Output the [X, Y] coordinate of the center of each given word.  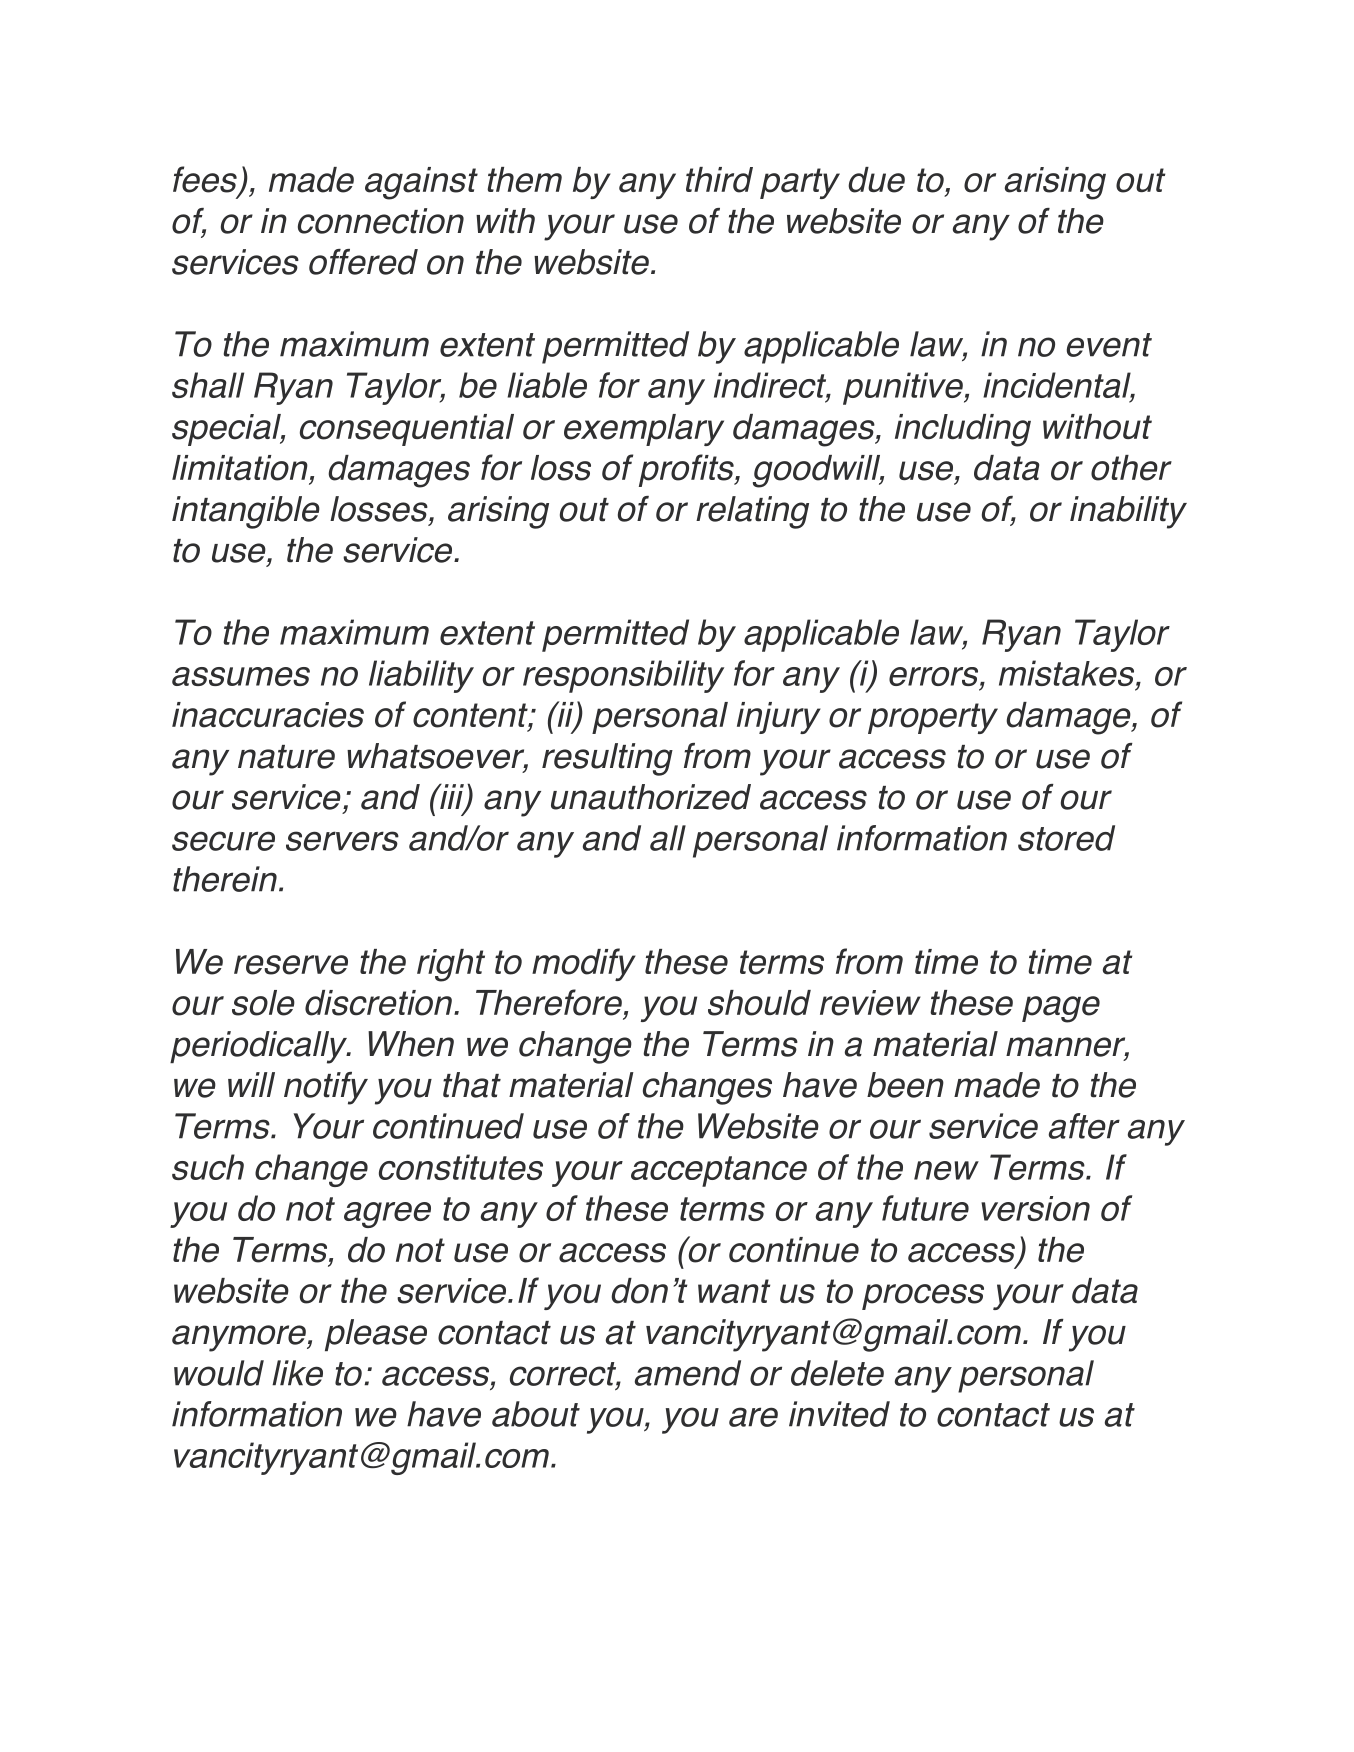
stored [1066, 838]
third [719, 180]
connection [381, 221]
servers [342, 841]
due [876, 180]
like [297, 1373]
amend [688, 1373]
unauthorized [651, 797]
